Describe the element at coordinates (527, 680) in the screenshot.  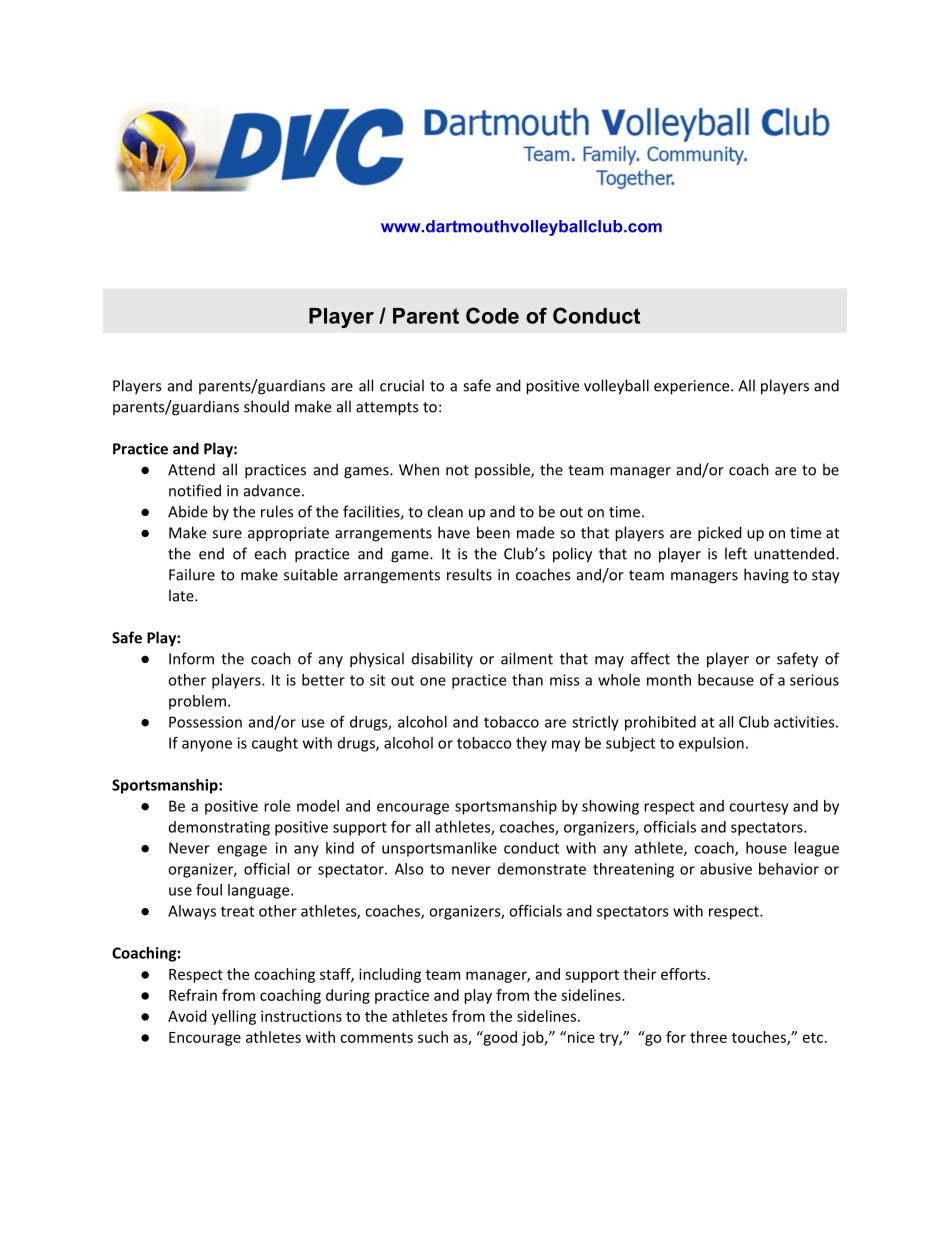
I see `than` at that location.
